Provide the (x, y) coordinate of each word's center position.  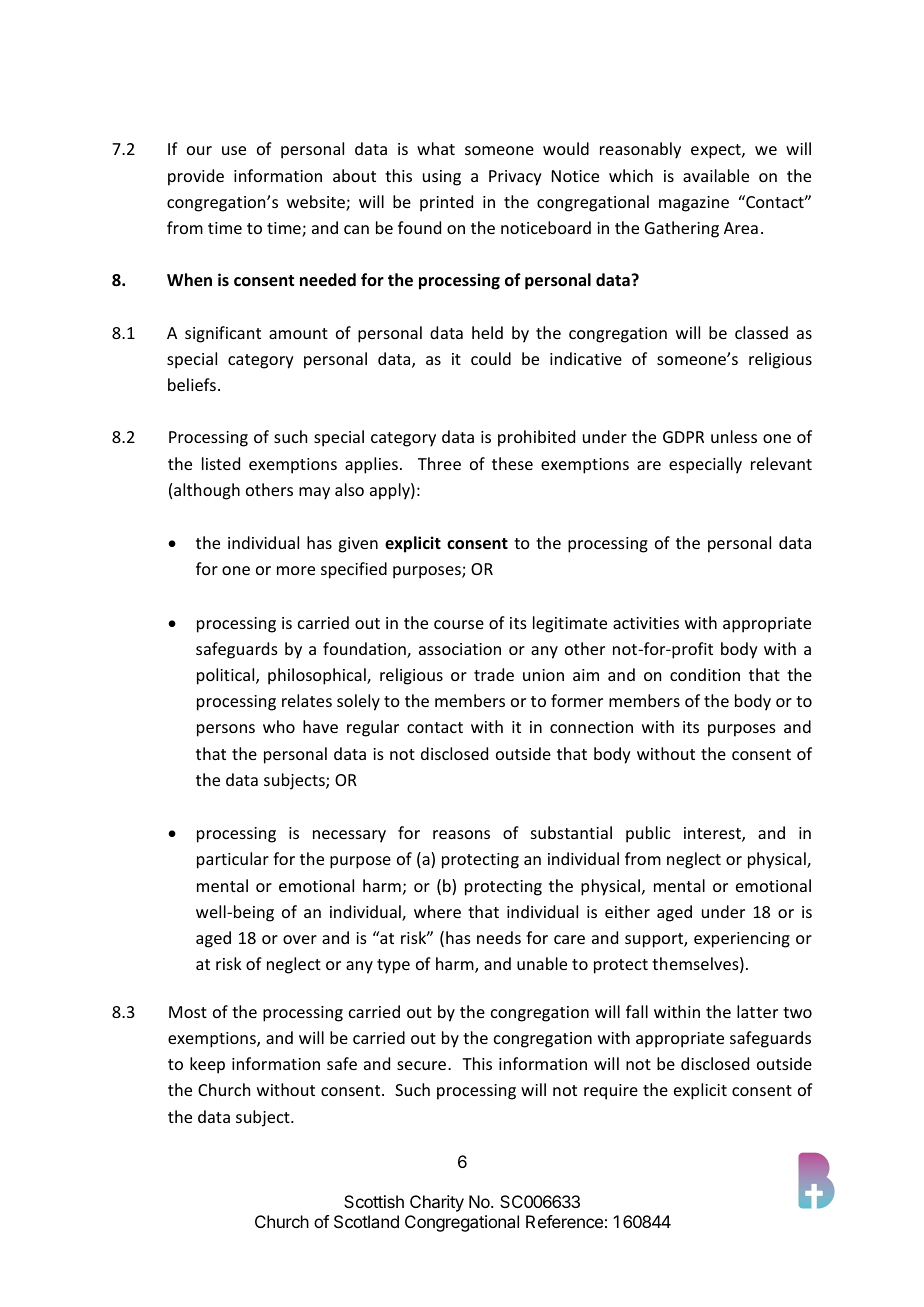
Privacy (515, 178)
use (234, 150)
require (611, 1092)
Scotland (366, 1221)
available (716, 175)
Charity (437, 1203)
